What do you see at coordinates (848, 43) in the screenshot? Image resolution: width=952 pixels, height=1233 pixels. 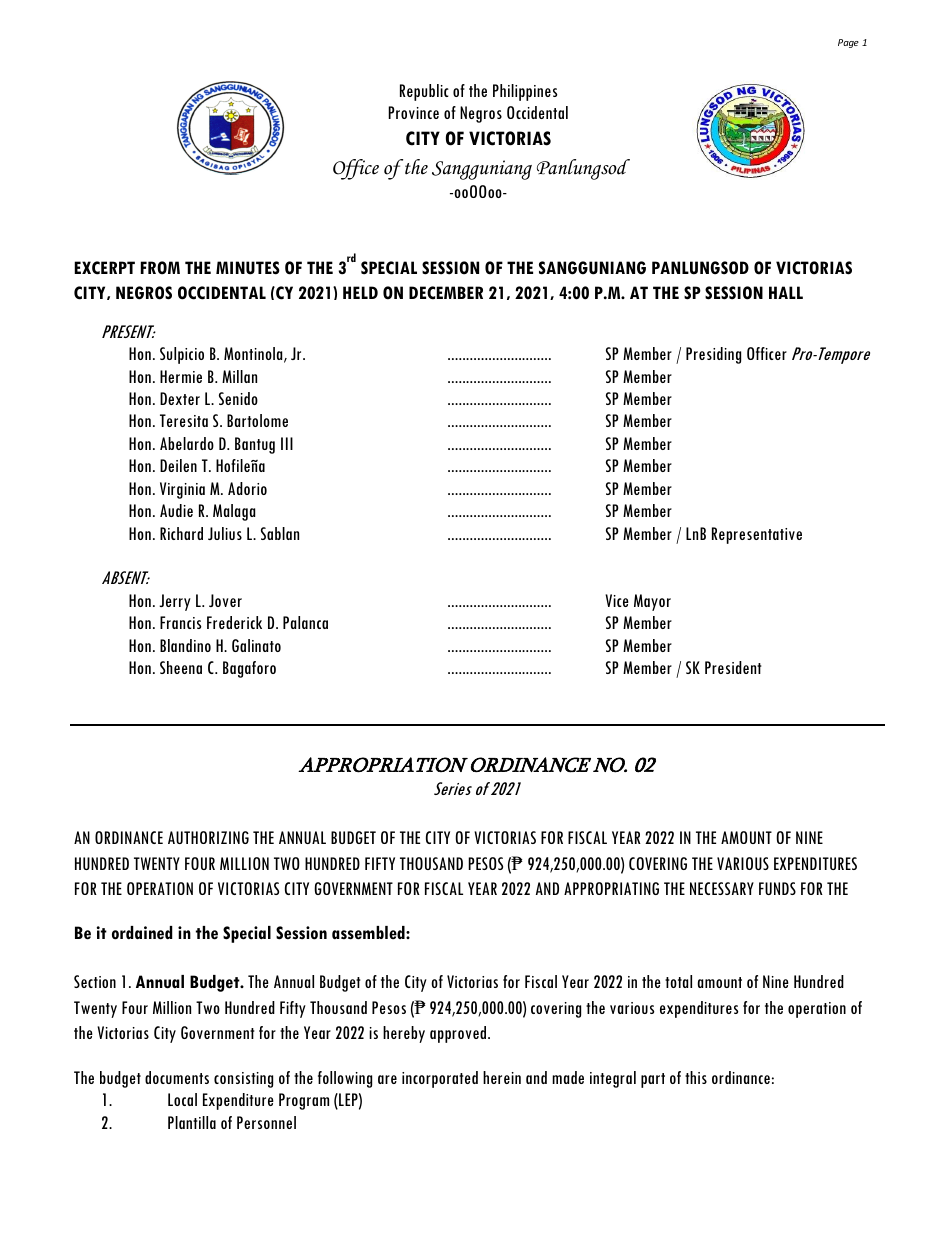 I see `Page` at bounding box center [848, 43].
